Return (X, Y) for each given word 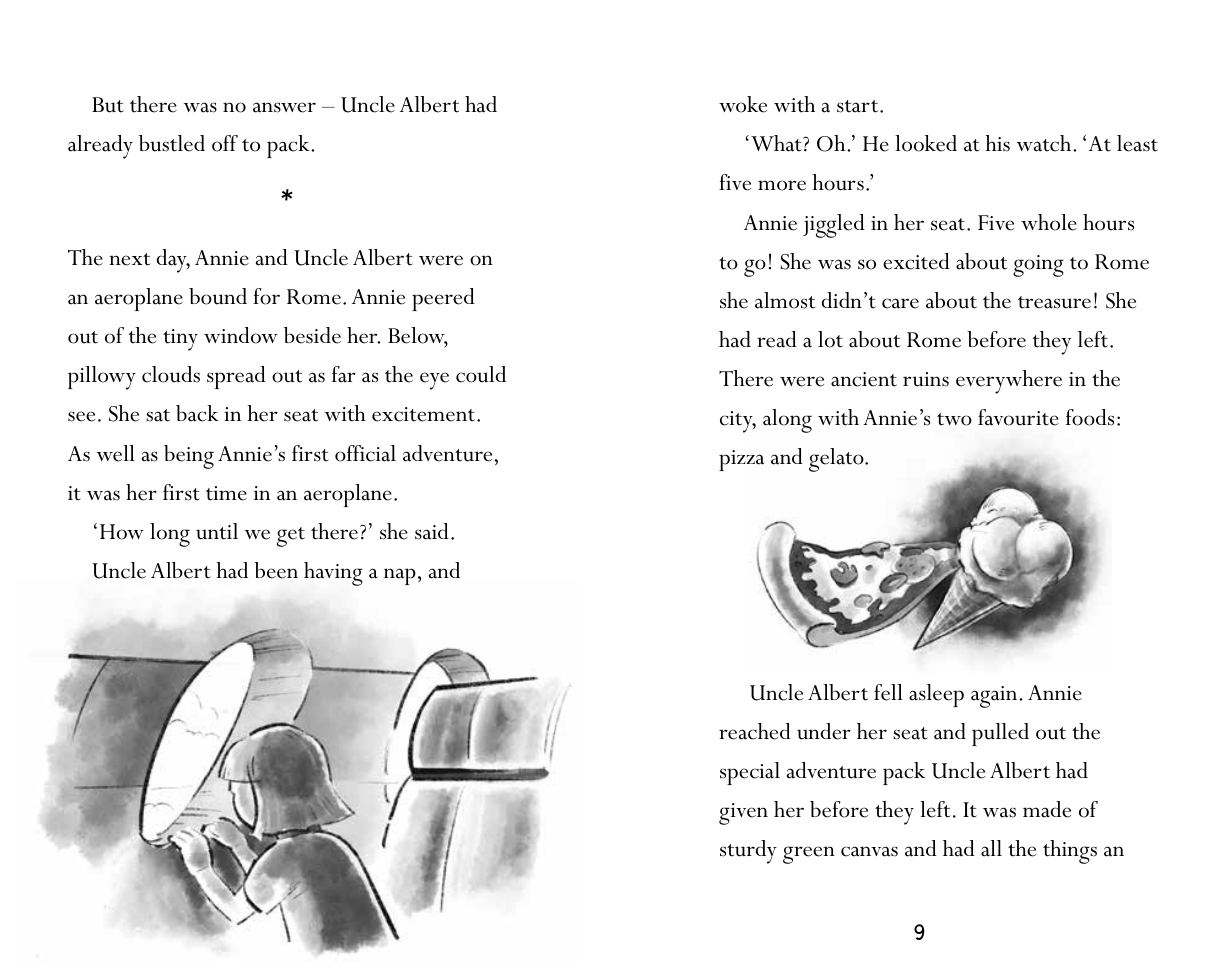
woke (743, 104)
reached (755, 731)
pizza (741, 460)
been (276, 570)
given (743, 814)
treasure (1054, 302)
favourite (1018, 417)
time (226, 493)
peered (443, 299)
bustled (172, 143)
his (997, 143)
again (995, 697)
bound (218, 296)
